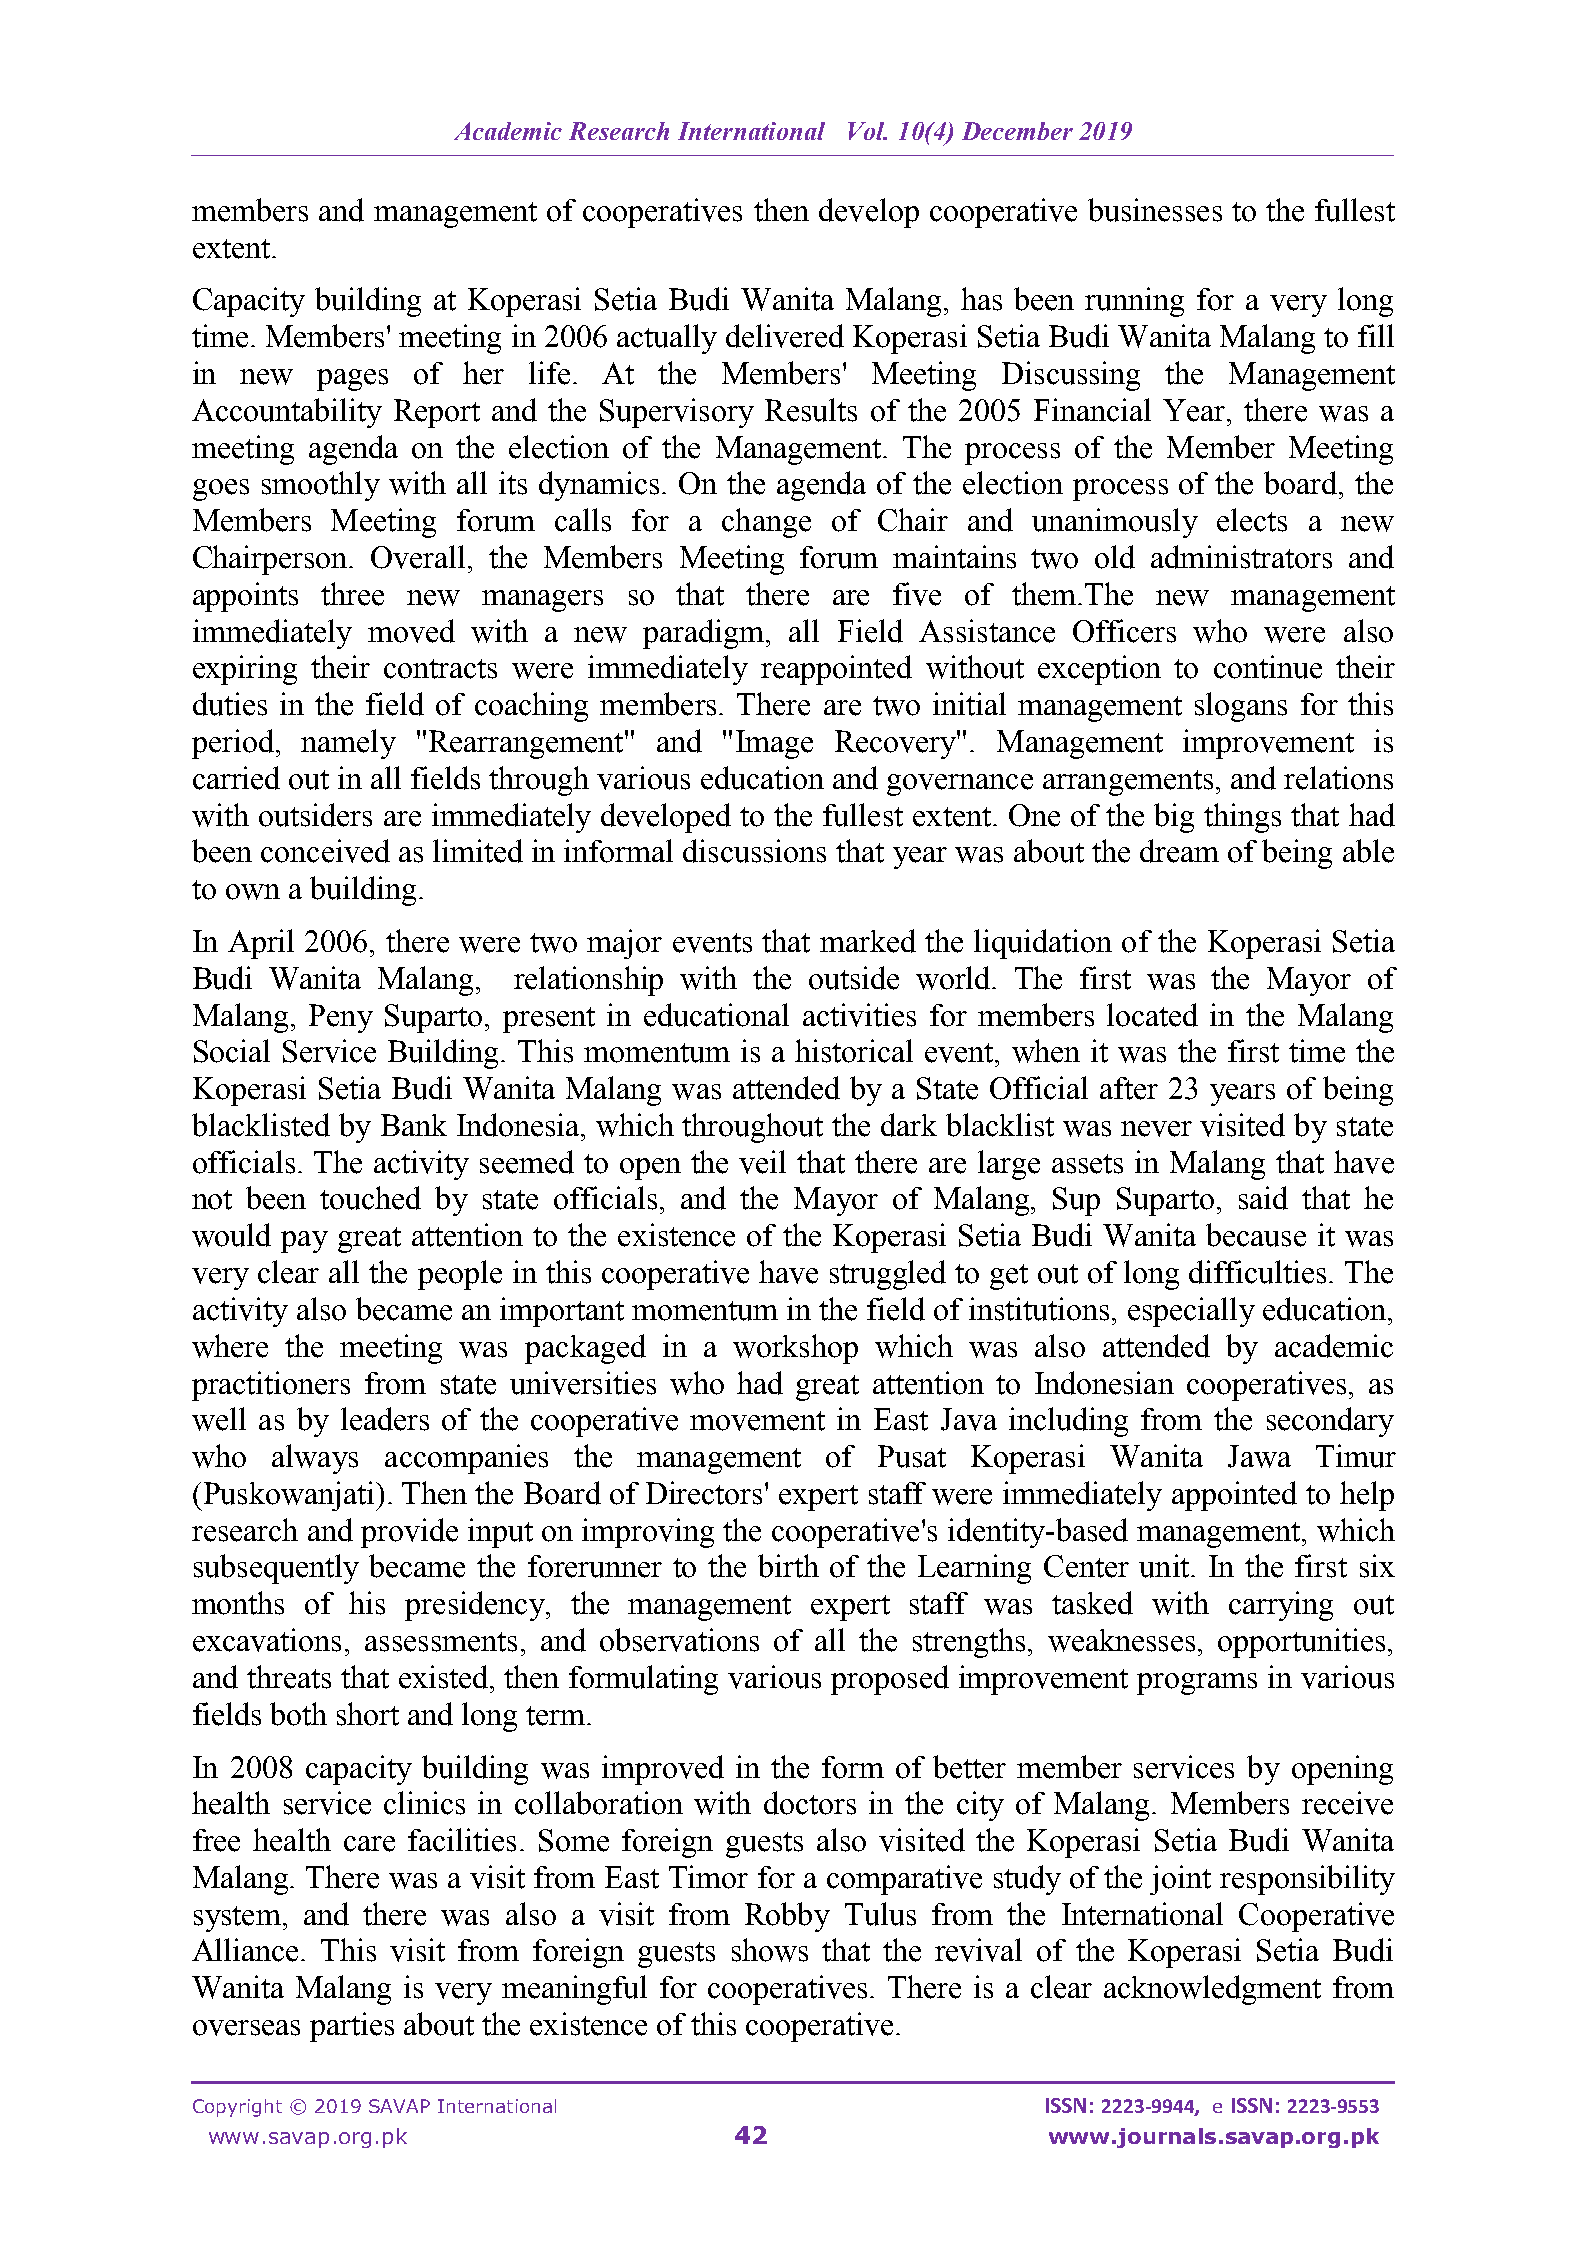 The height and width of the image is (2245, 1587). I want to click on moved, so click(411, 631).
